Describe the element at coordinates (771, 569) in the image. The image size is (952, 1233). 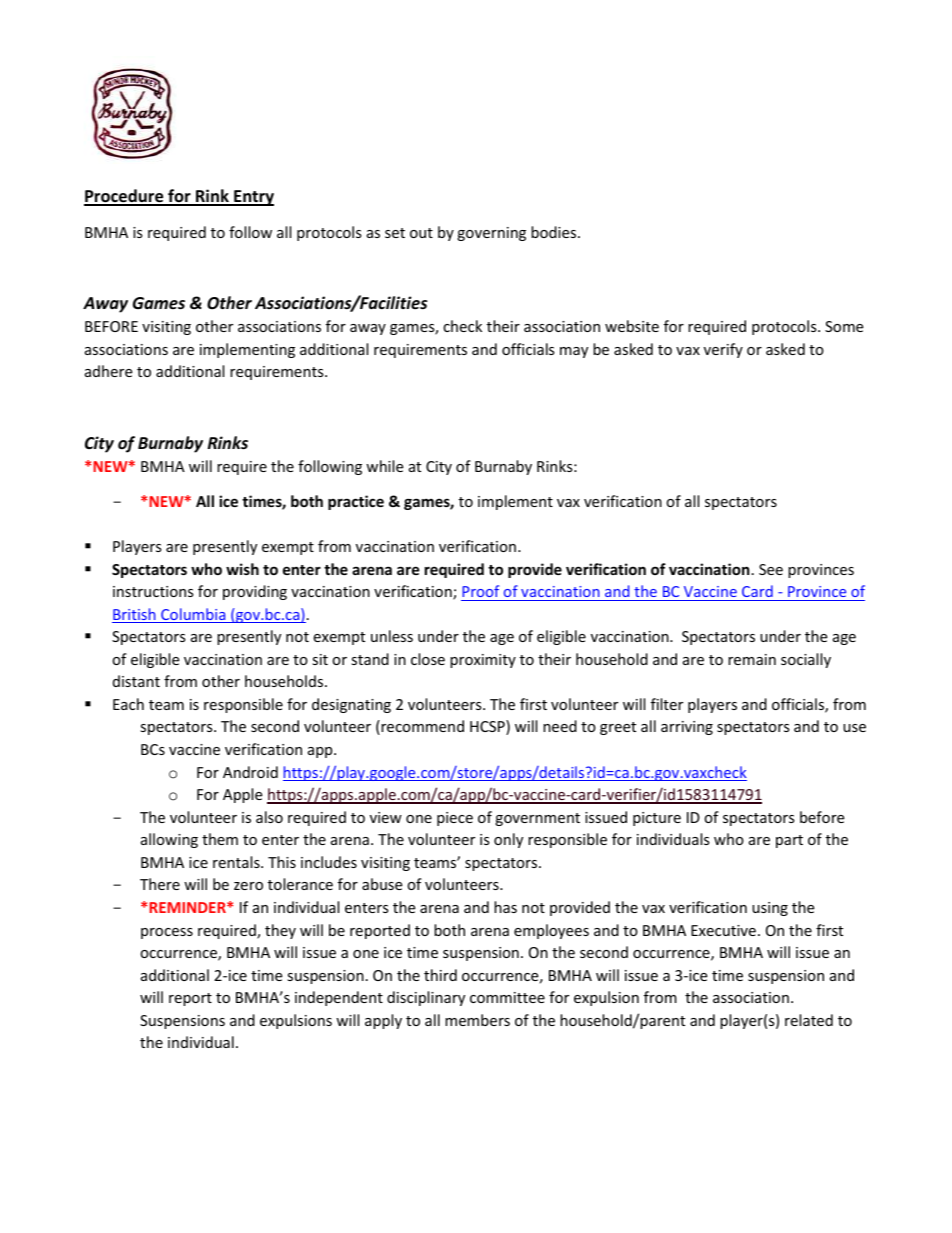
I see `See` at that location.
